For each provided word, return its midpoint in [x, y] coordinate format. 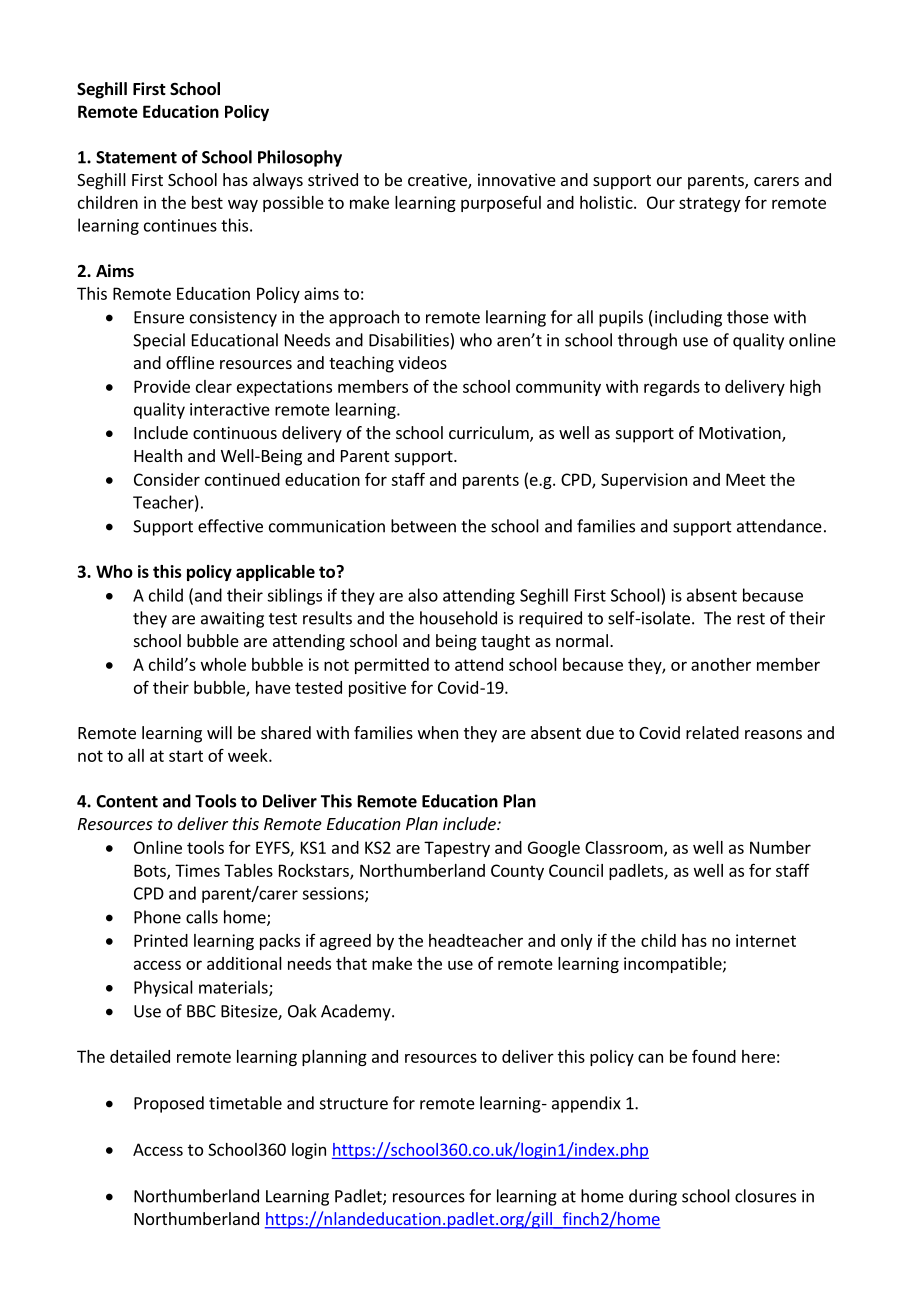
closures [765, 1196]
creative [438, 181]
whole [223, 664]
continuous [235, 432]
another [721, 664]
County [517, 872]
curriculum [490, 434]
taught [505, 642]
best [207, 202]
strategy [709, 204]
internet [766, 940]
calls [202, 917]
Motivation [741, 434]
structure [354, 1104]
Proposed [169, 1104]
